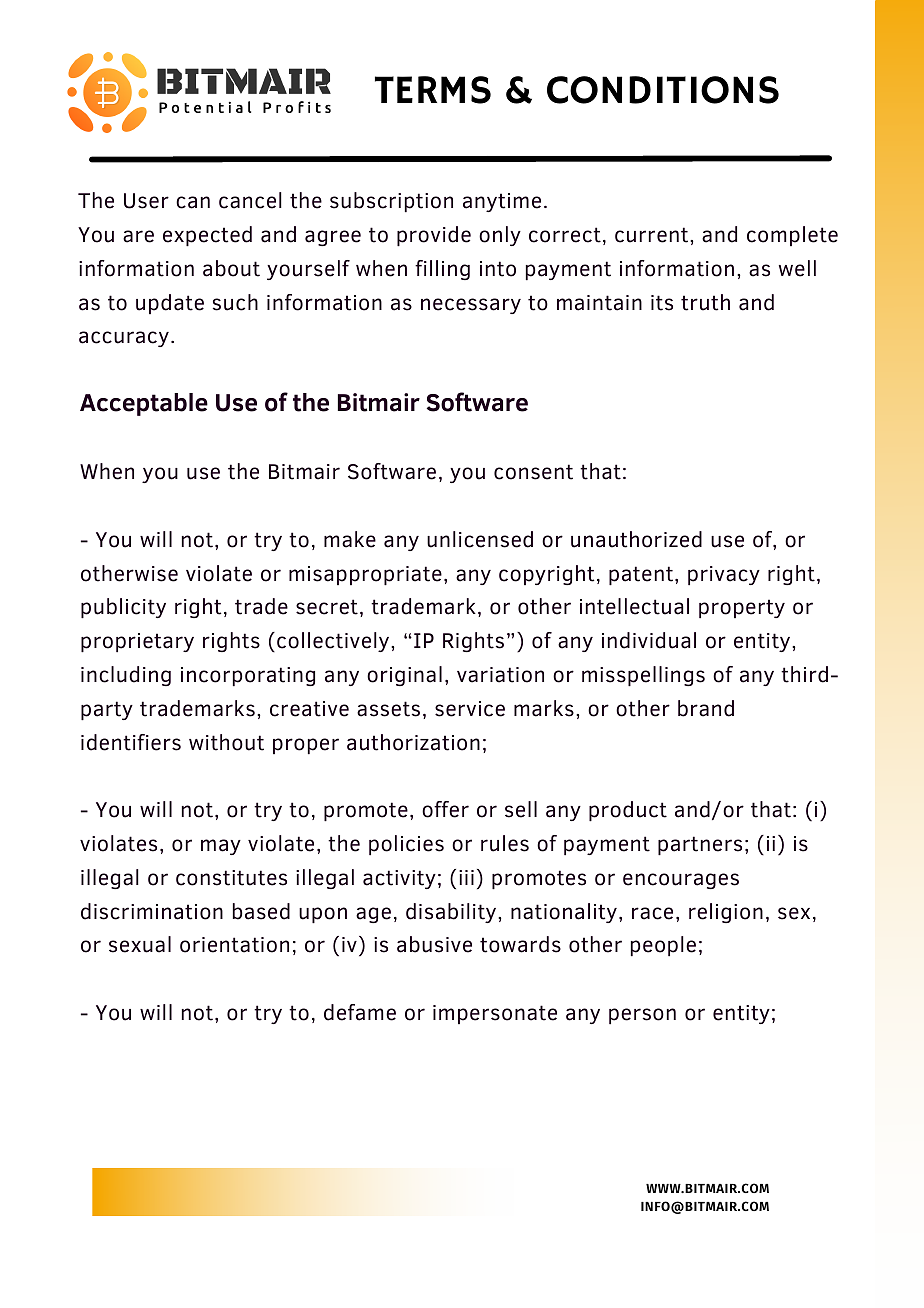 The width and height of the screenshot is (924, 1308). I want to click on cancel, so click(250, 200).
